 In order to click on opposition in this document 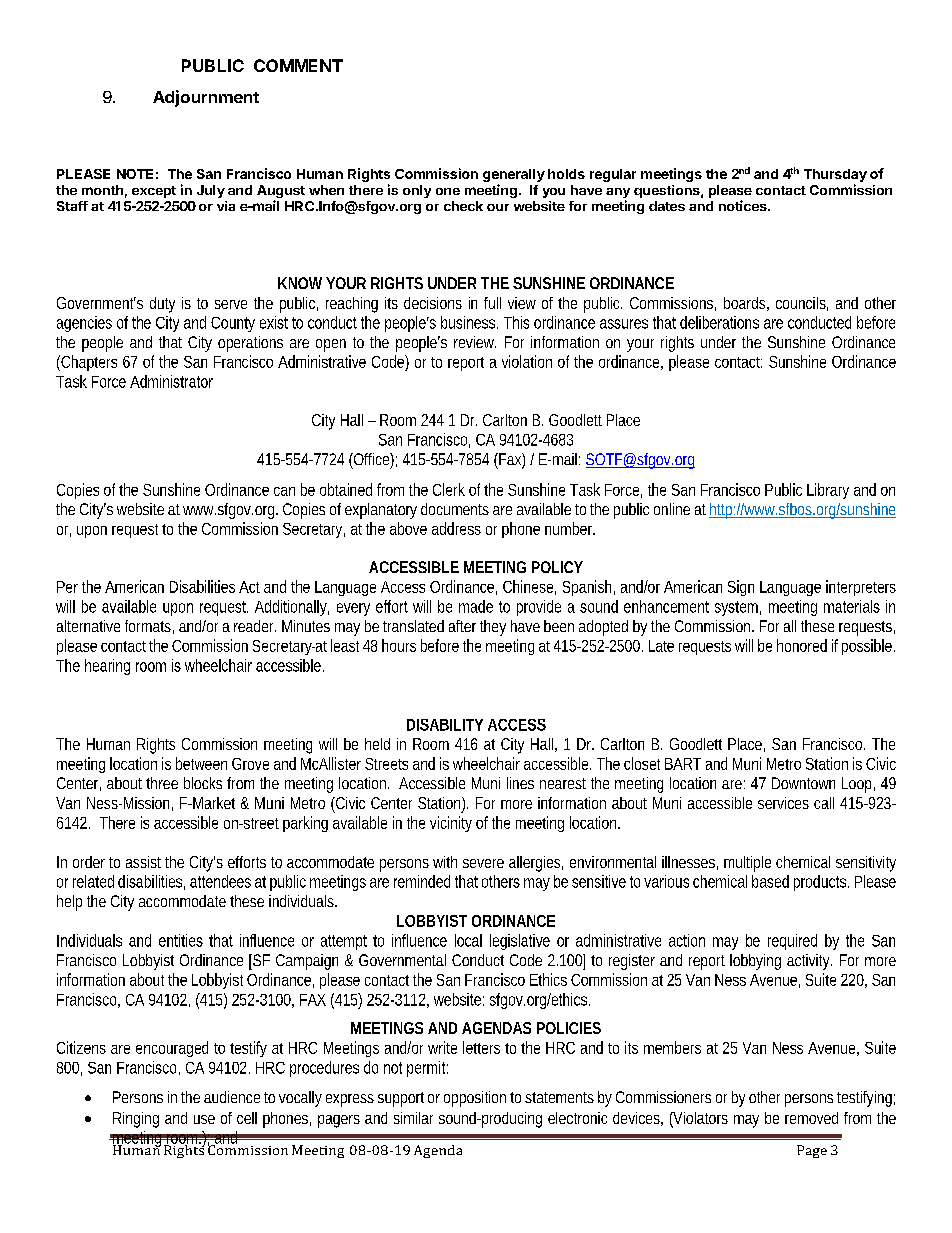, I will do `click(475, 1099)`.
